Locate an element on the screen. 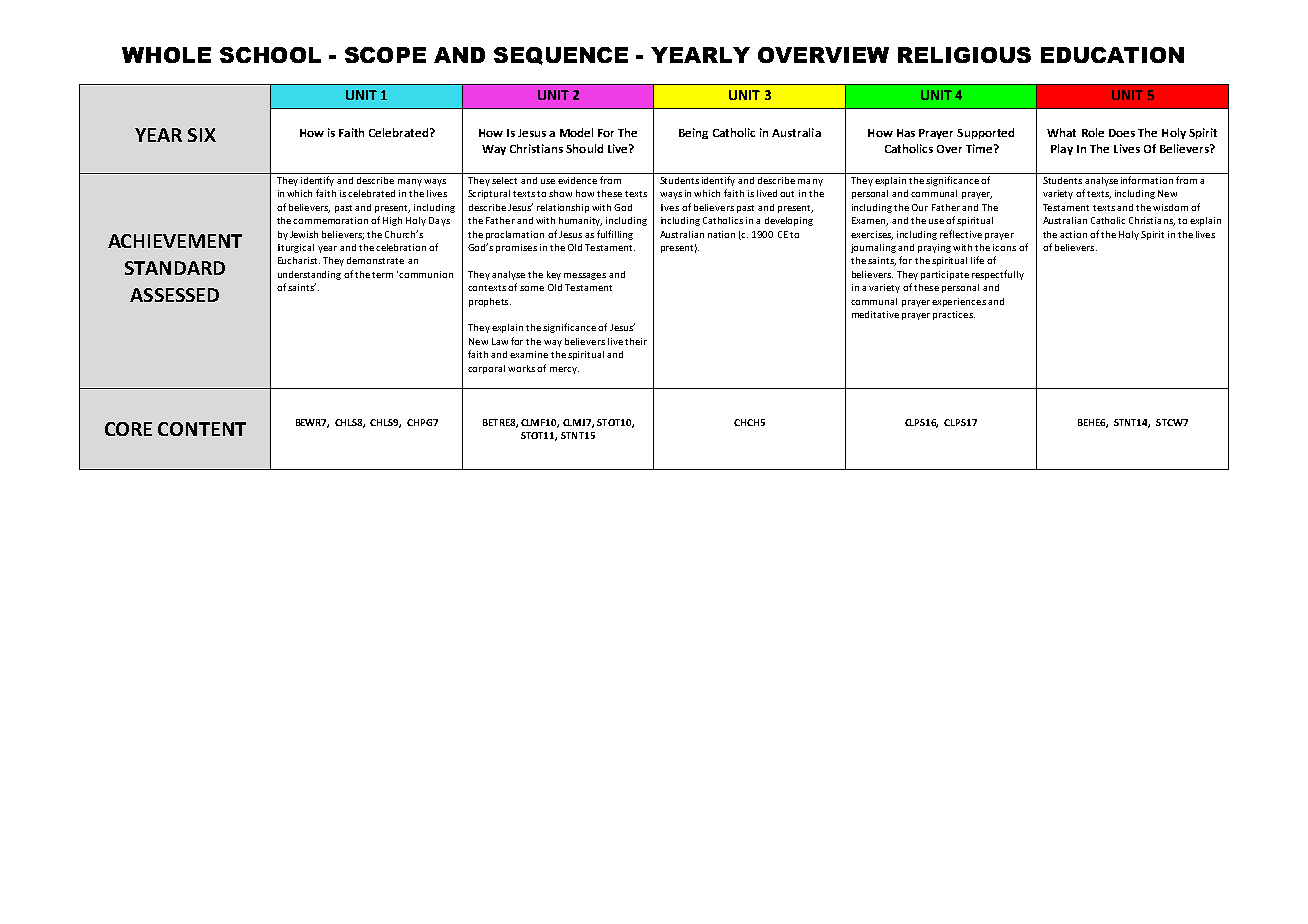  mercy is located at coordinates (564, 370).
